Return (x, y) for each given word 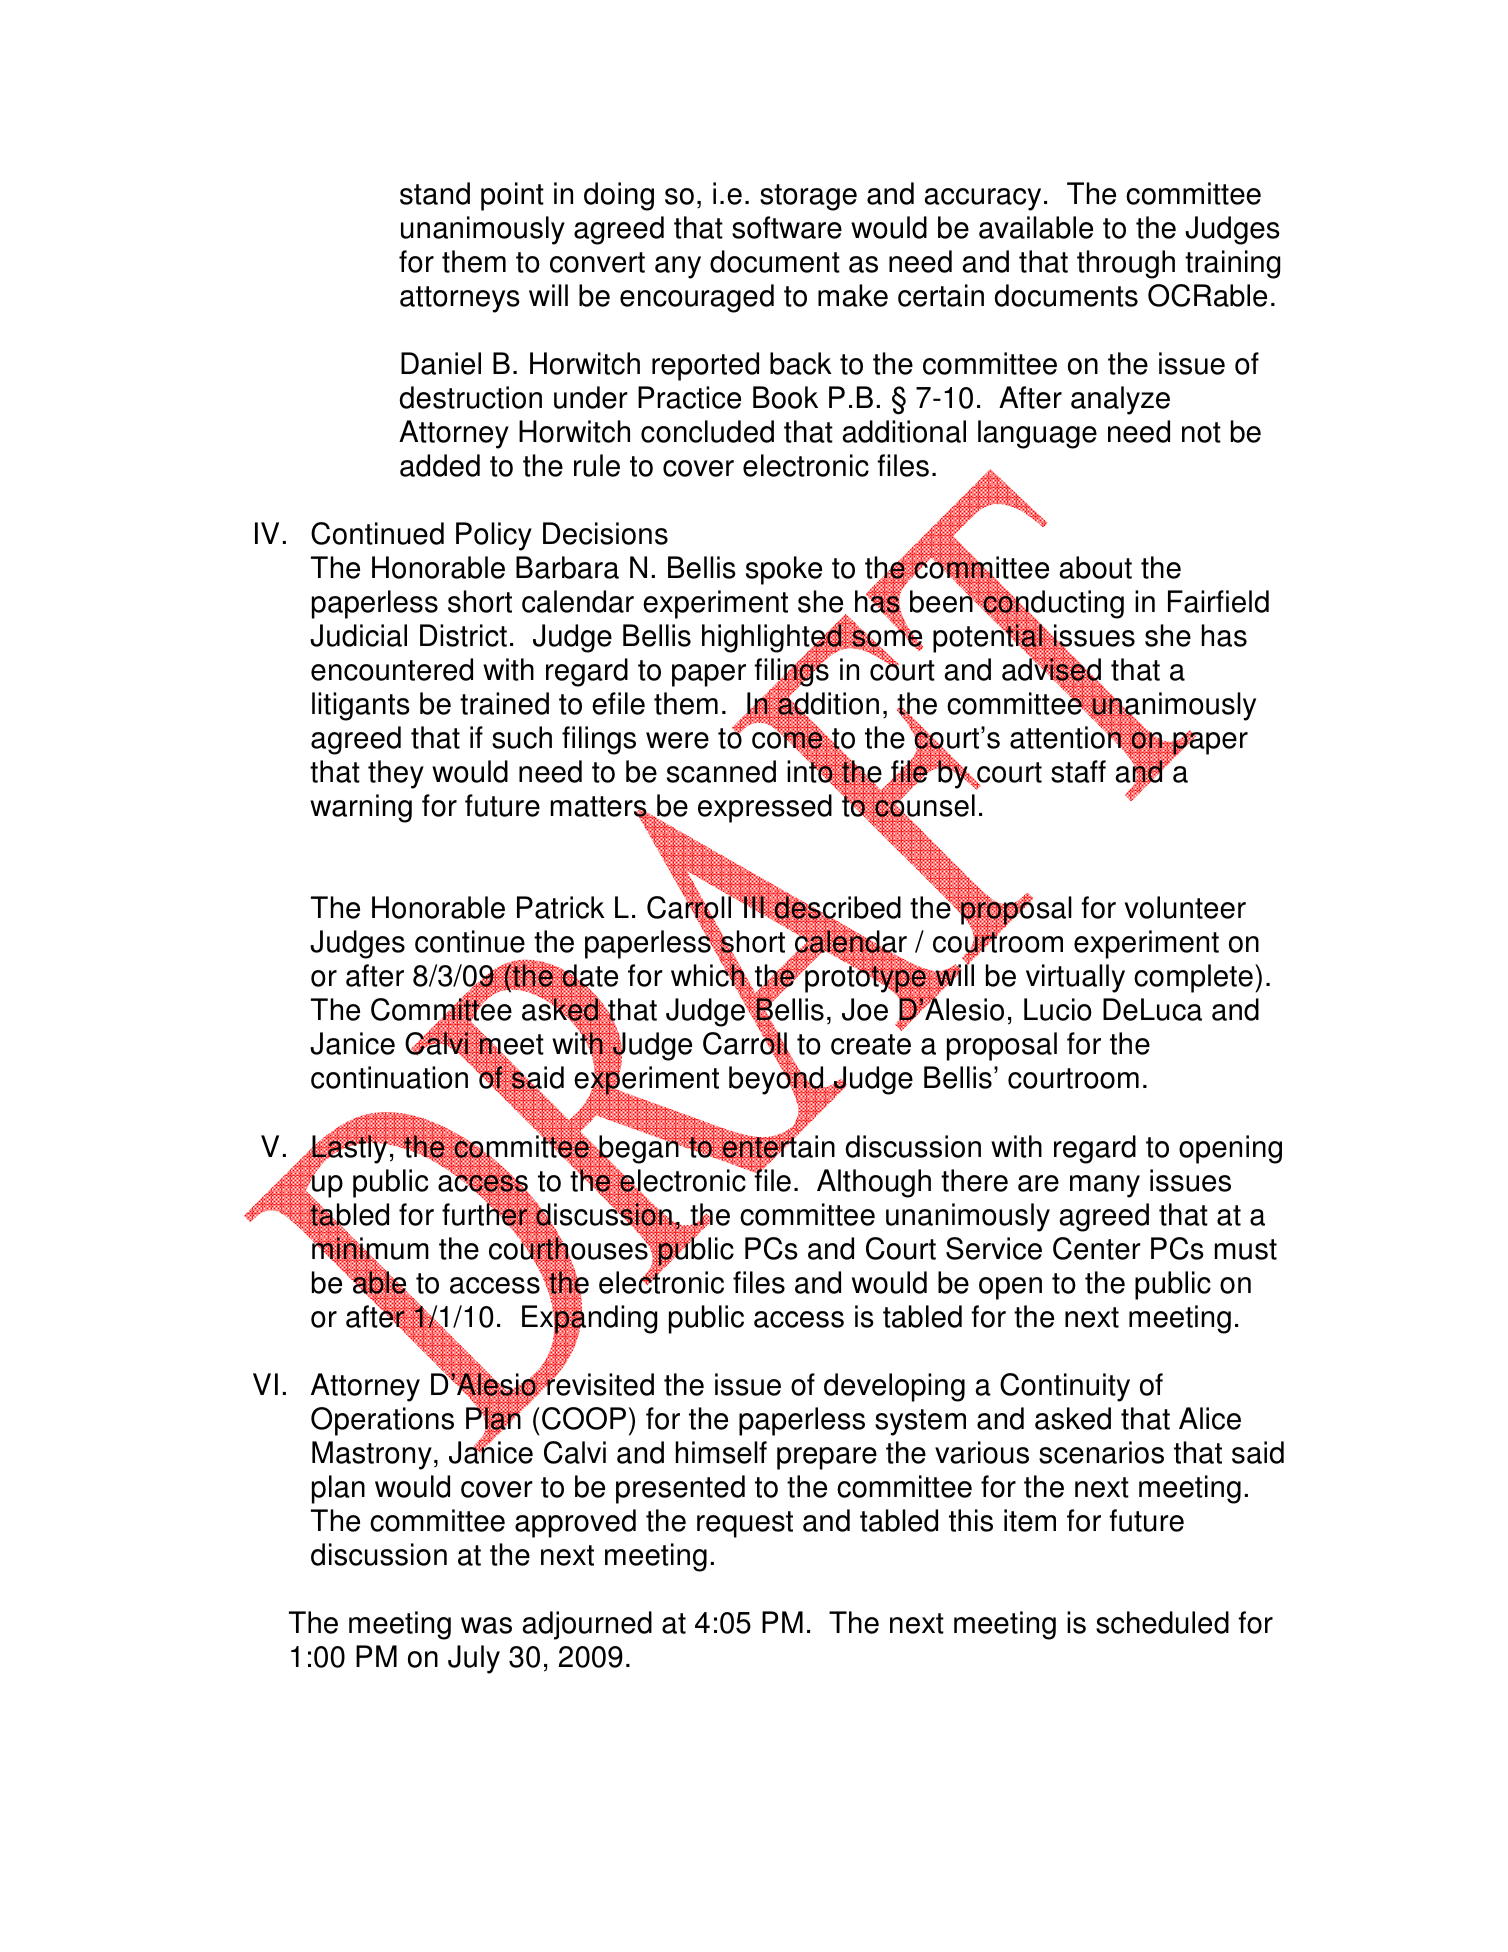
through (1126, 264)
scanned (721, 771)
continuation (389, 1077)
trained (504, 703)
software (787, 227)
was (486, 1625)
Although (874, 1183)
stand (435, 193)
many (1105, 1186)
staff (1078, 771)
